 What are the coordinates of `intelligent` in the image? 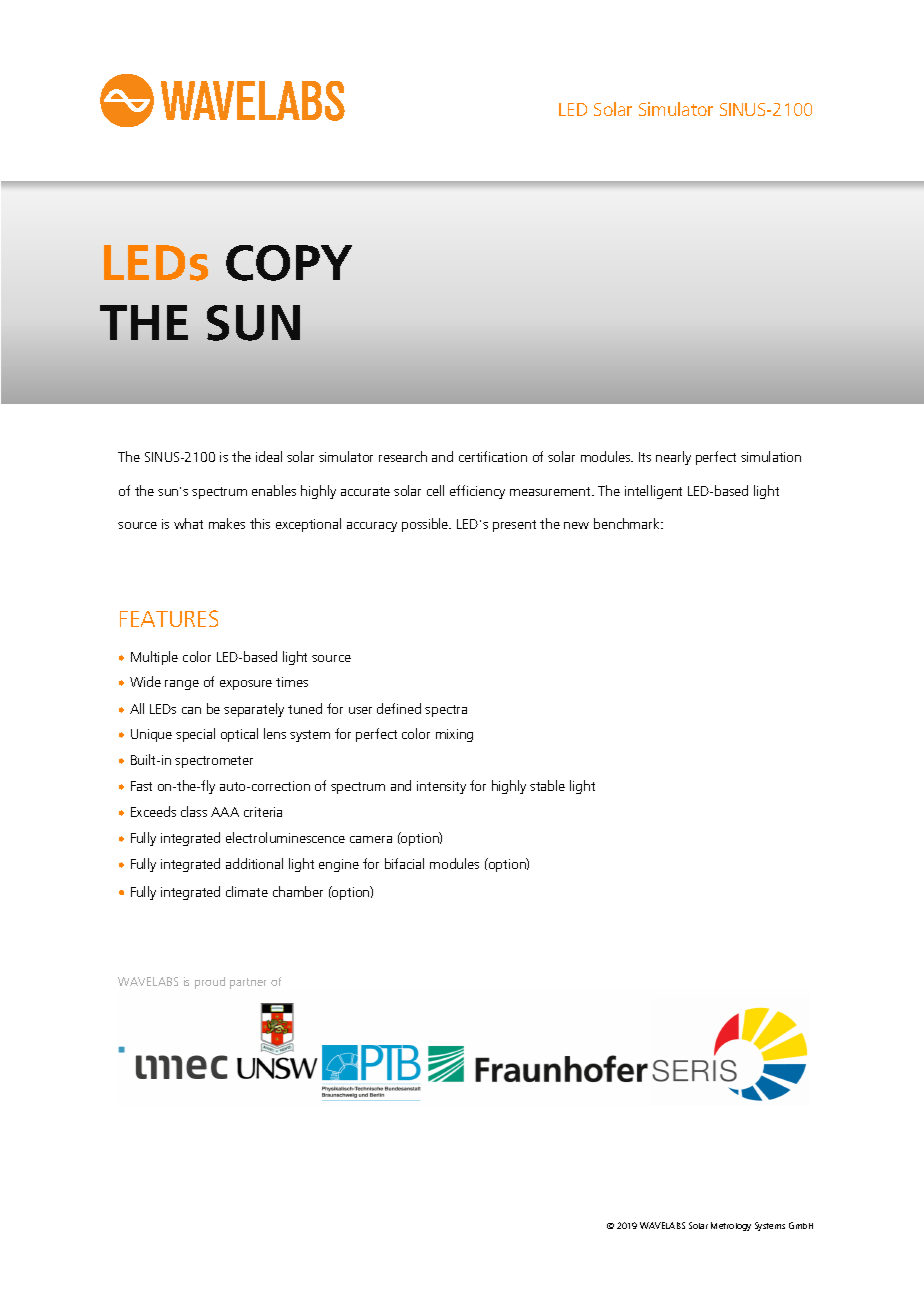 It's located at (653, 492).
